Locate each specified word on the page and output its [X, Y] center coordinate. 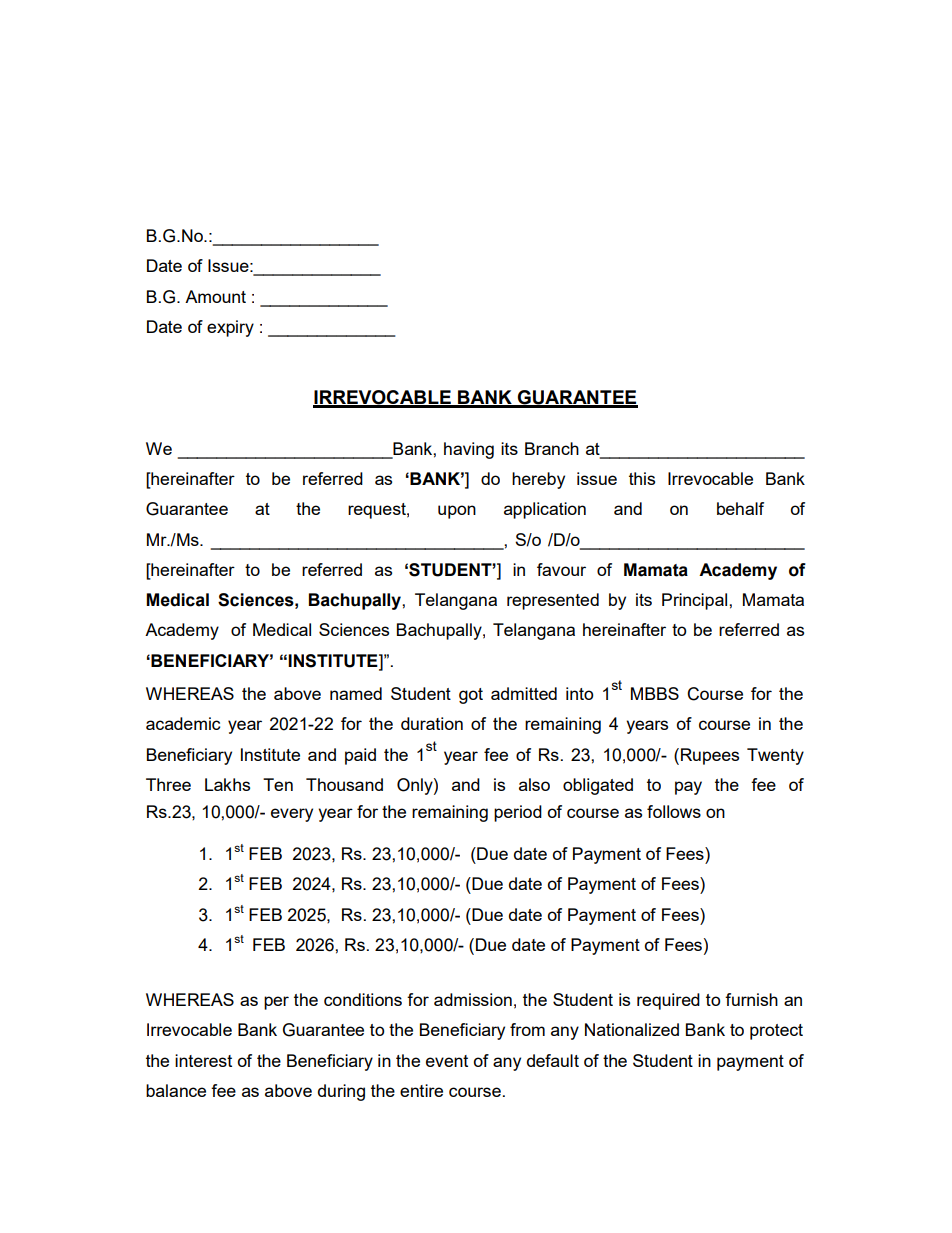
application [545, 510]
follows [674, 811]
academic [183, 723]
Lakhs [227, 784]
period [518, 813]
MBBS [655, 693]
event [447, 1061]
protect [776, 1032]
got [471, 696]
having [469, 450]
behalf [740, 508]
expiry [230, 328]
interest [203, 1060]
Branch [552, 448]
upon [457, 512]
